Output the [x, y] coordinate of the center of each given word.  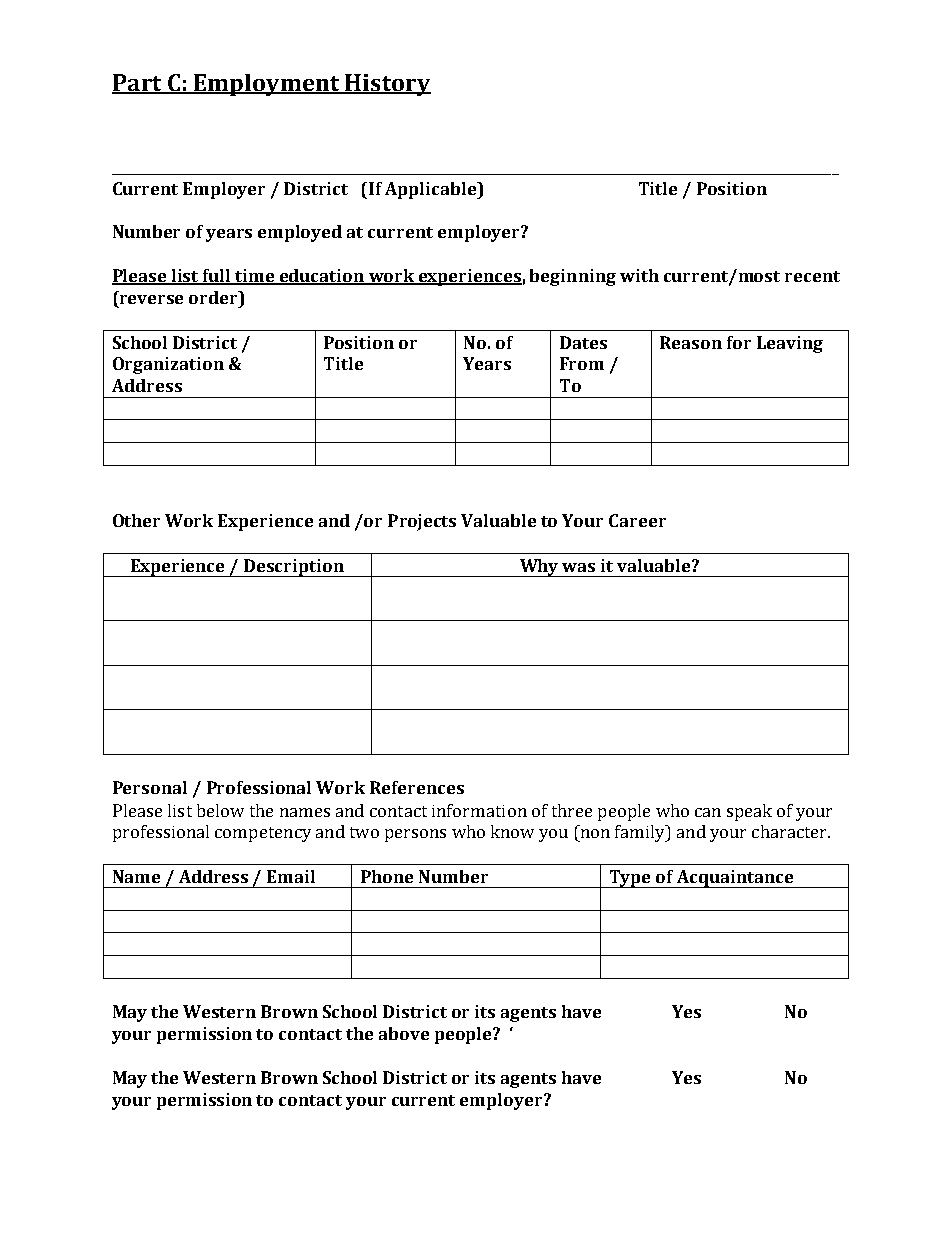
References [417, 787]
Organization [168, 365]
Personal [150, 787]
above [404, 1033]
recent [812, 276]
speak [749, 812]
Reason [691, 342]
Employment [267, 85]
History [387, 85]
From [582, 363]
